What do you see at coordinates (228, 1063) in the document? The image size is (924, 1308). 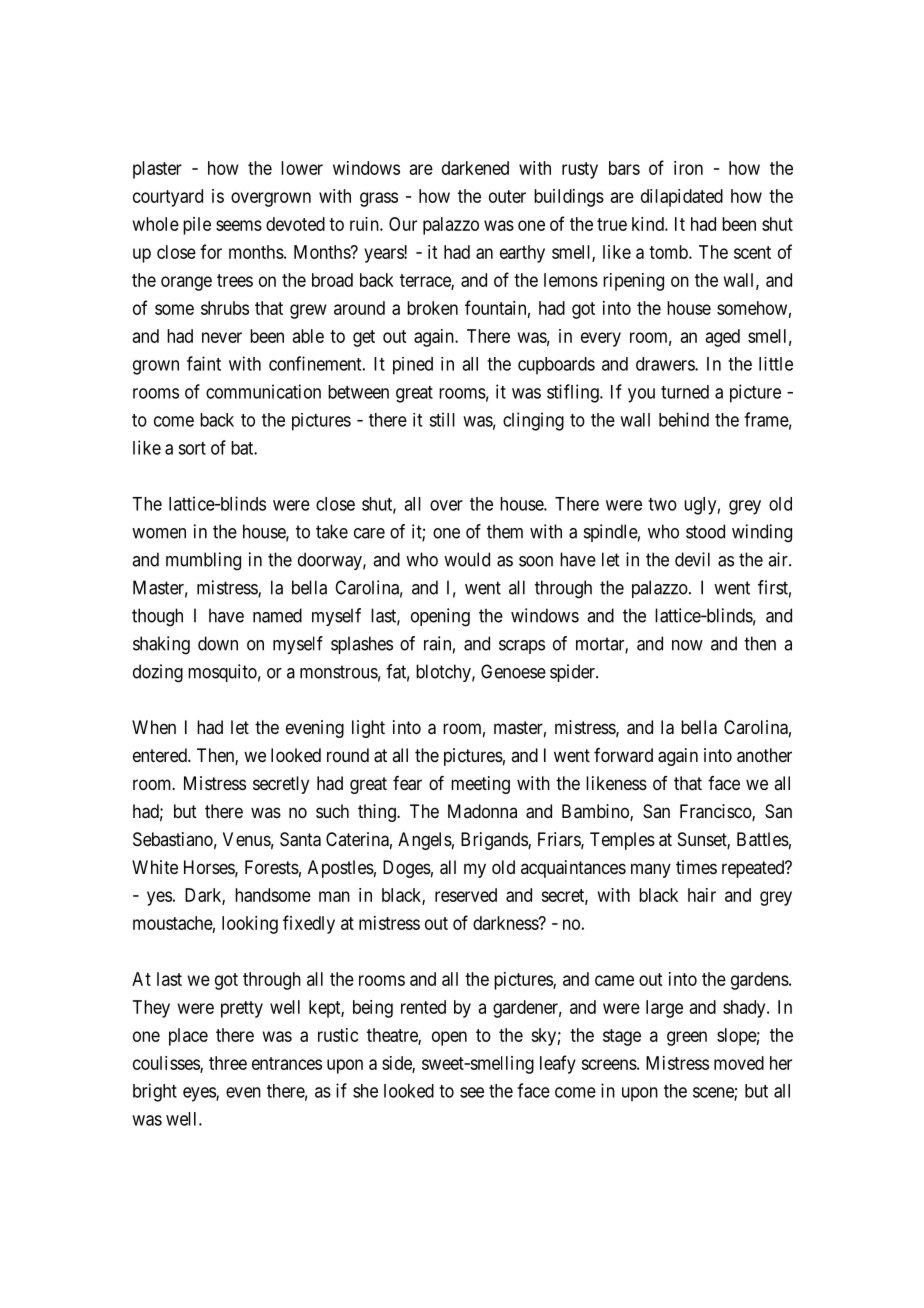 I see `three` at bounding box center [228, 1063].
